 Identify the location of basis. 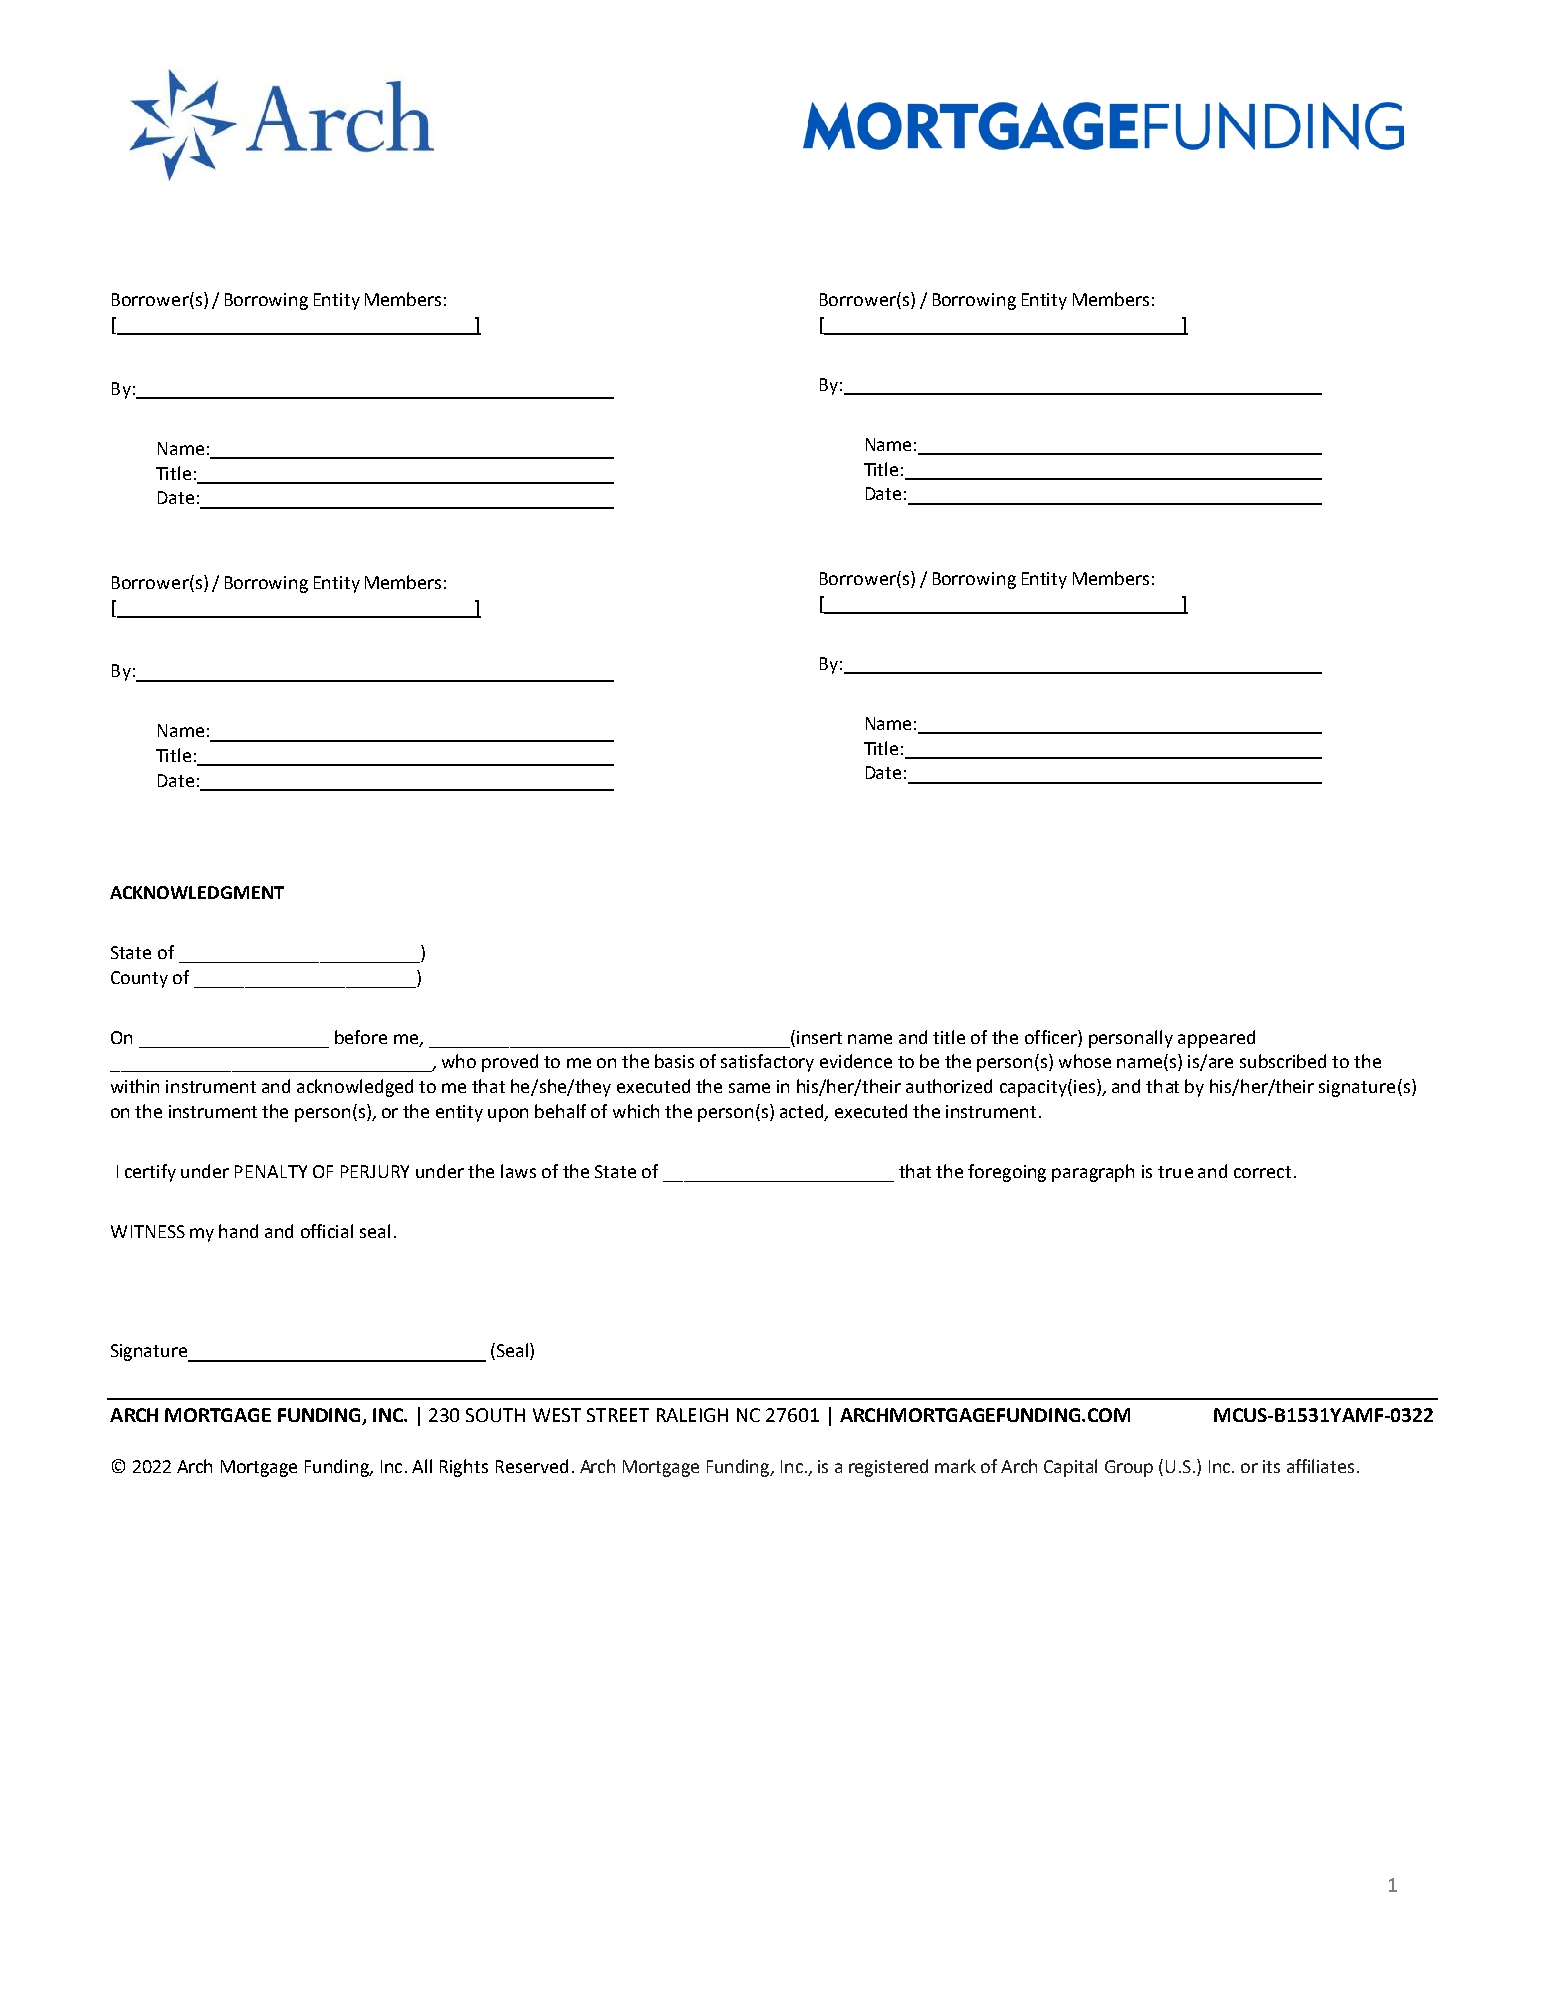
(674, 1061).
